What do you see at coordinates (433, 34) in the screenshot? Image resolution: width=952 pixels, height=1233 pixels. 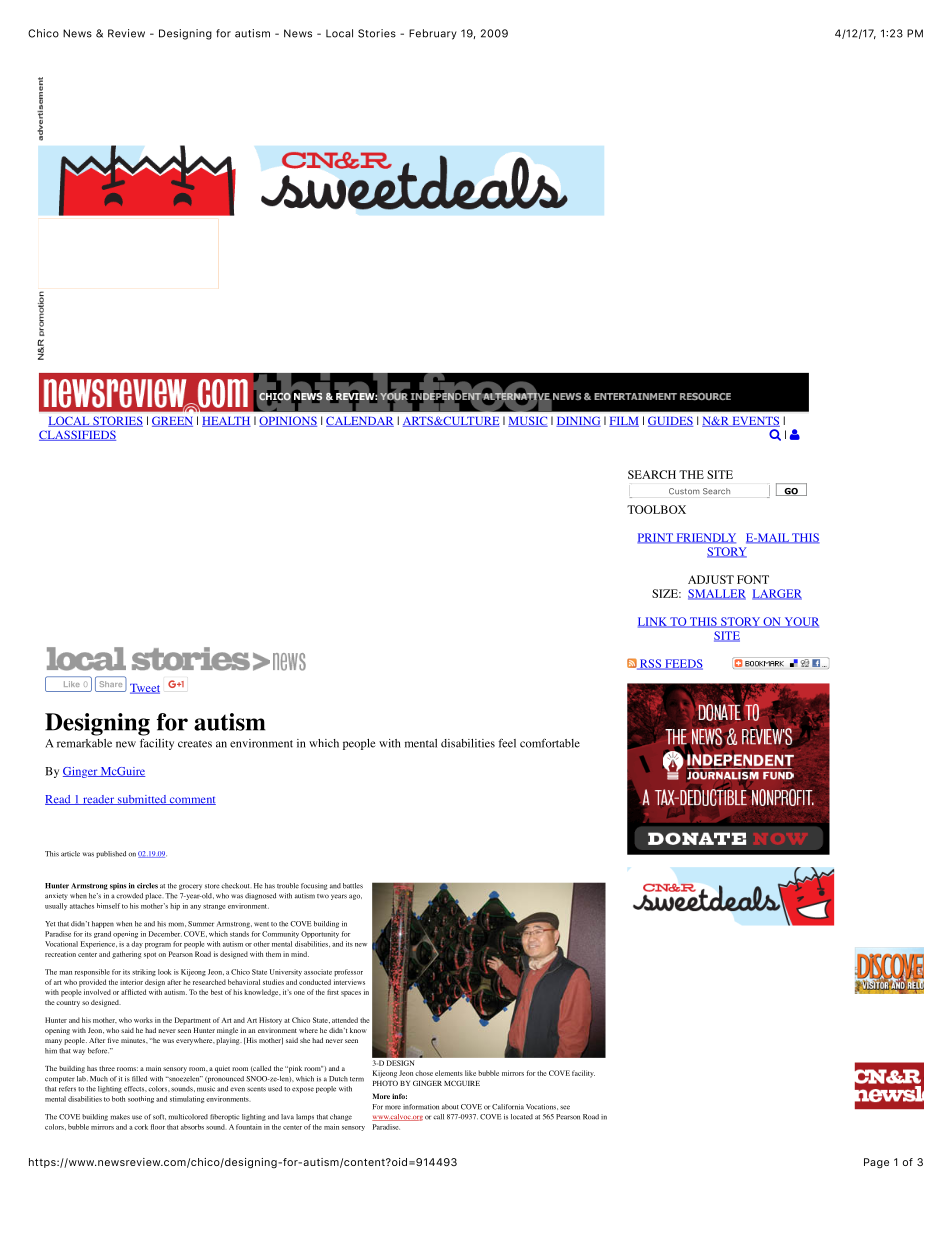 I see `February` at bounding box center [433, 34].
